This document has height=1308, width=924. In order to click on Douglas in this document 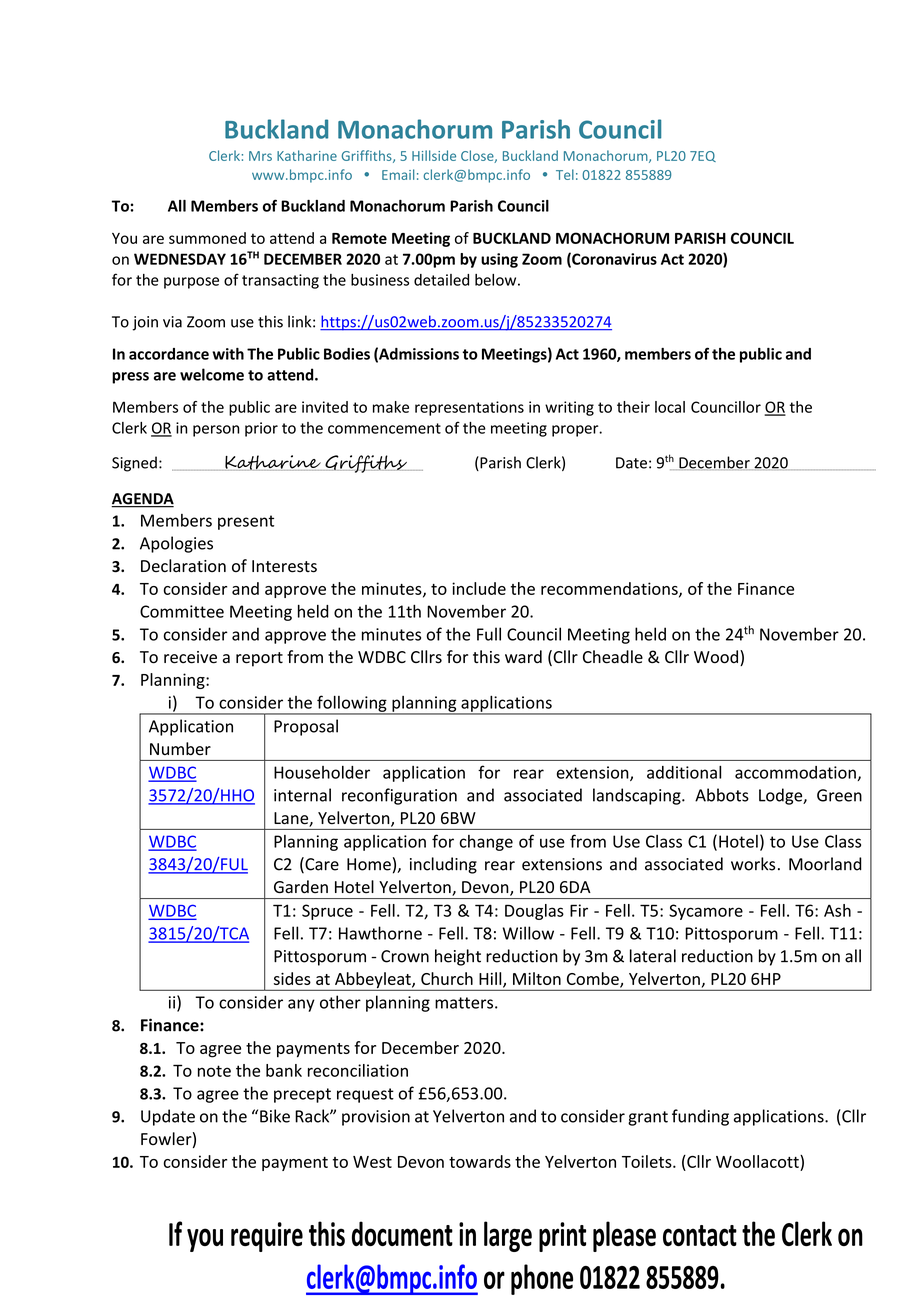, I will do `click(534, 912)`.
